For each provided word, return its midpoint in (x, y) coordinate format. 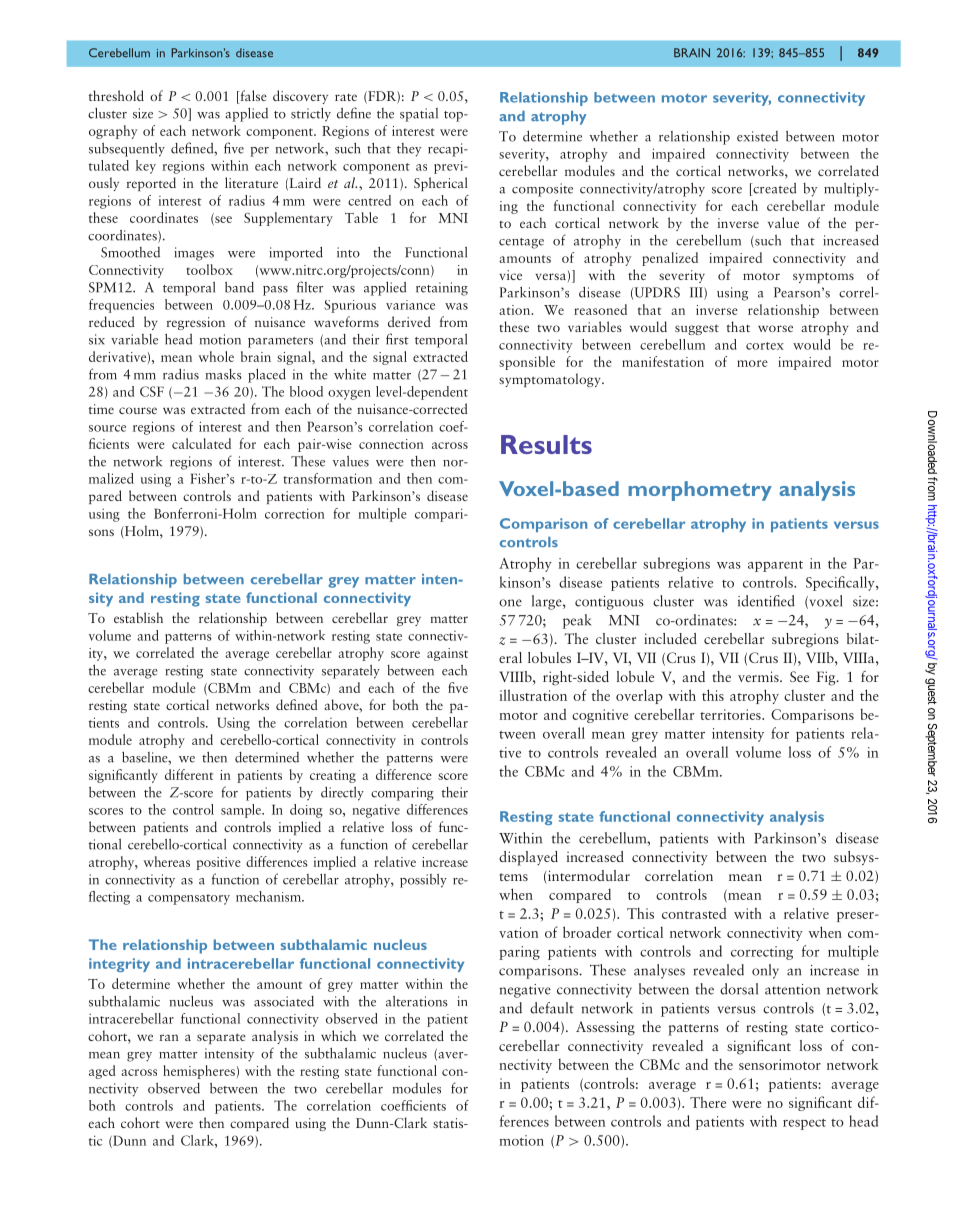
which (338, 1035)
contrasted (694, 913)
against (447, 654)
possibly (423, 881)
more (752, 363)
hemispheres (199, 1072)
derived (409, 321)
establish (138, 617)
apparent (775, 566)
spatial (419, 115)
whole (216, 356)
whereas (166, 861)
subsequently (127, 150)
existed (757, 136)
